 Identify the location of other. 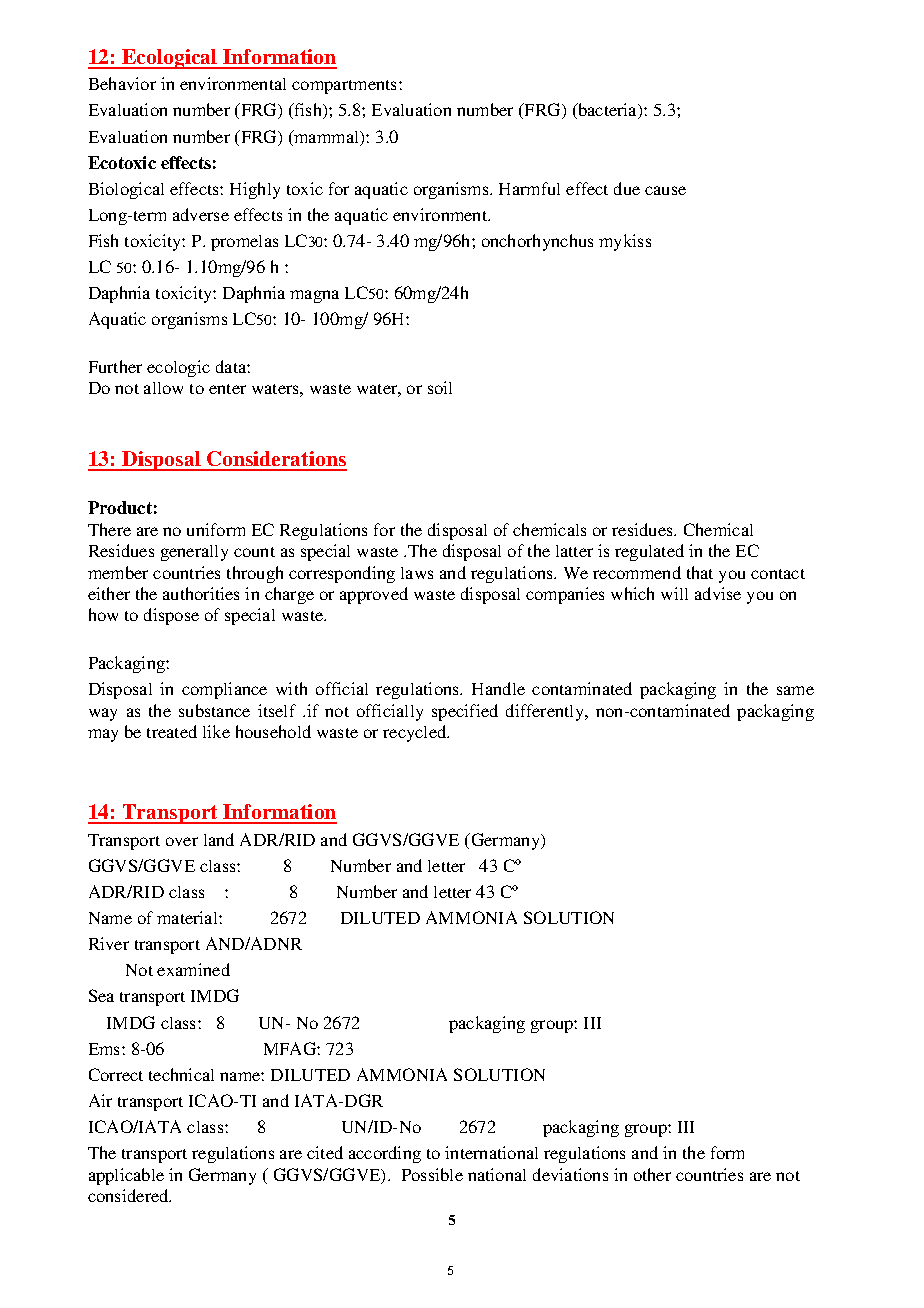
(652, 1174).
